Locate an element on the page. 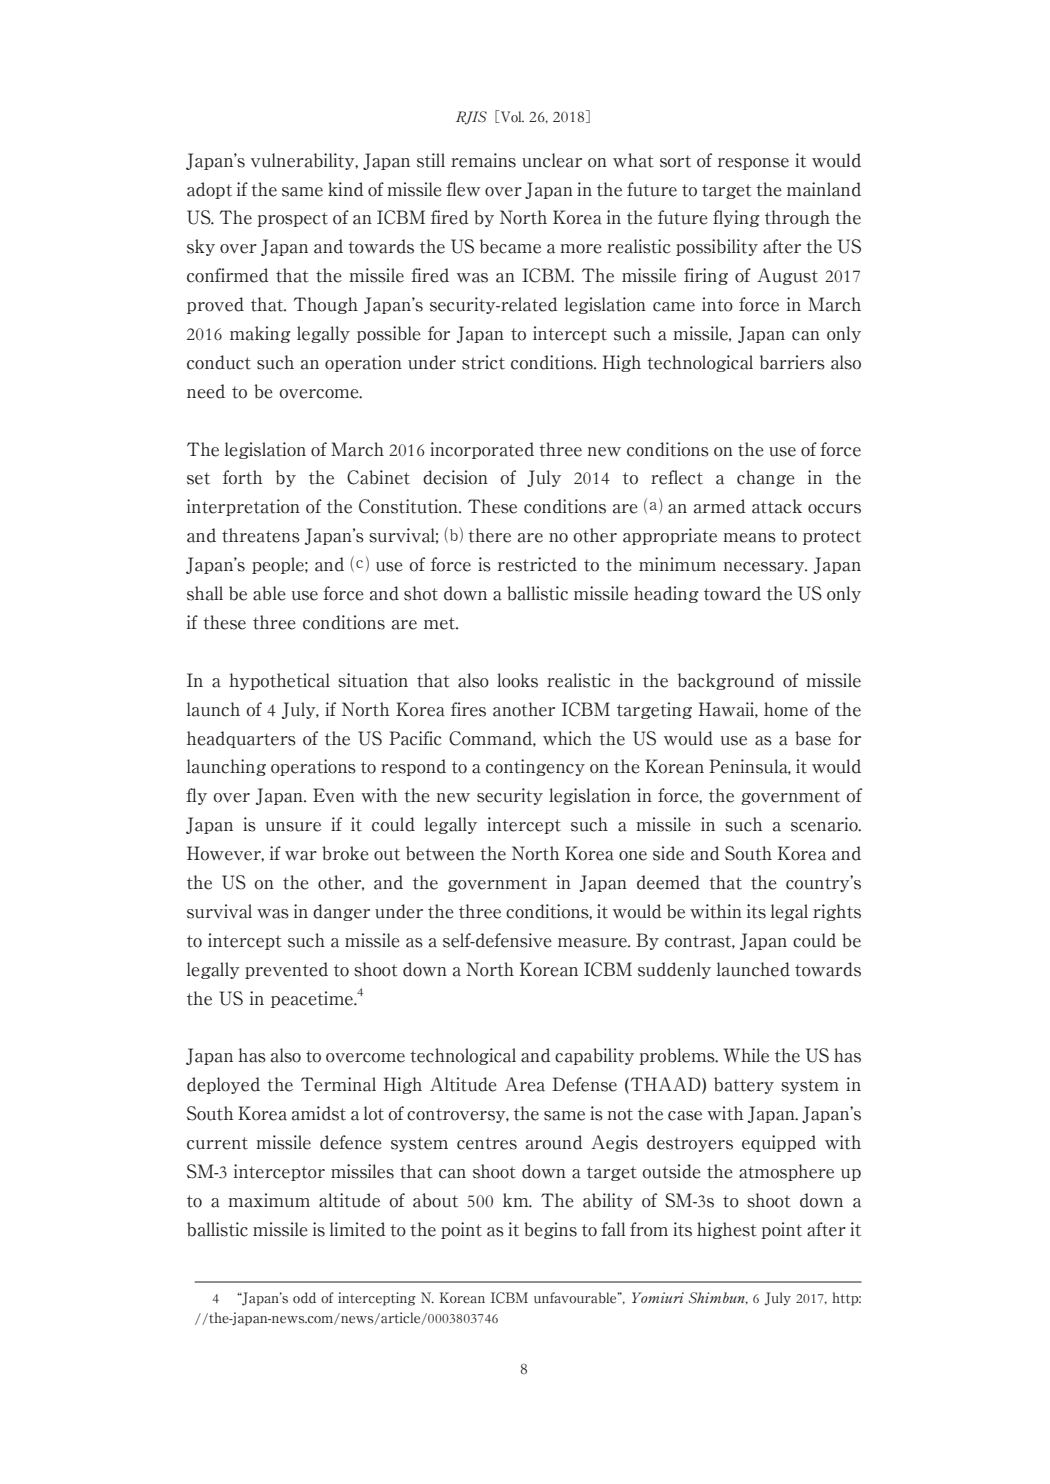 Image resolution: width=1050 pixels, height=1484 pixels. incorporated is located at coordinates (482, 450).
